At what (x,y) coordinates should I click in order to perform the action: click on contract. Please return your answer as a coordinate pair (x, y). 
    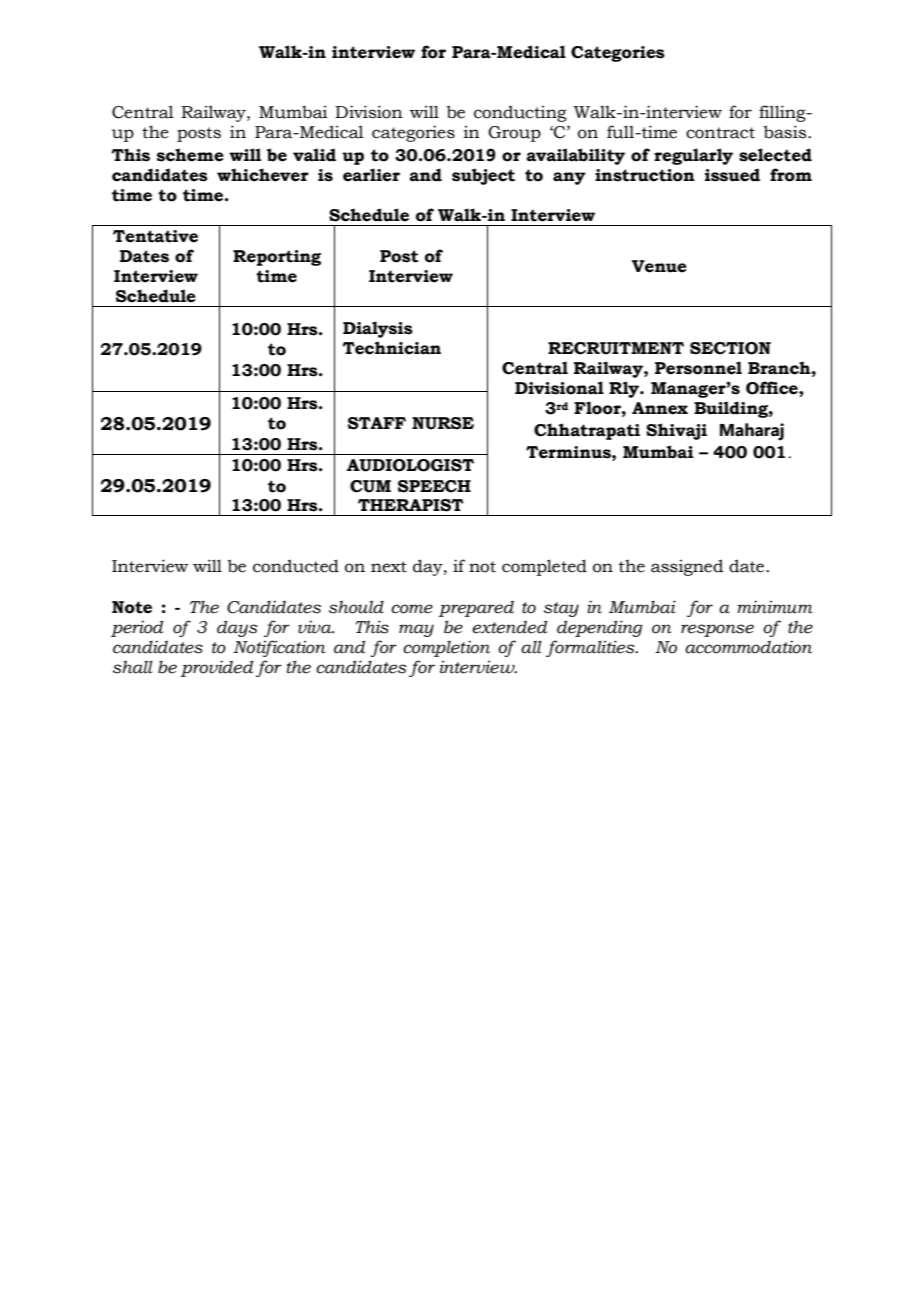
    Looking at the image, I should click on (720, 133).
